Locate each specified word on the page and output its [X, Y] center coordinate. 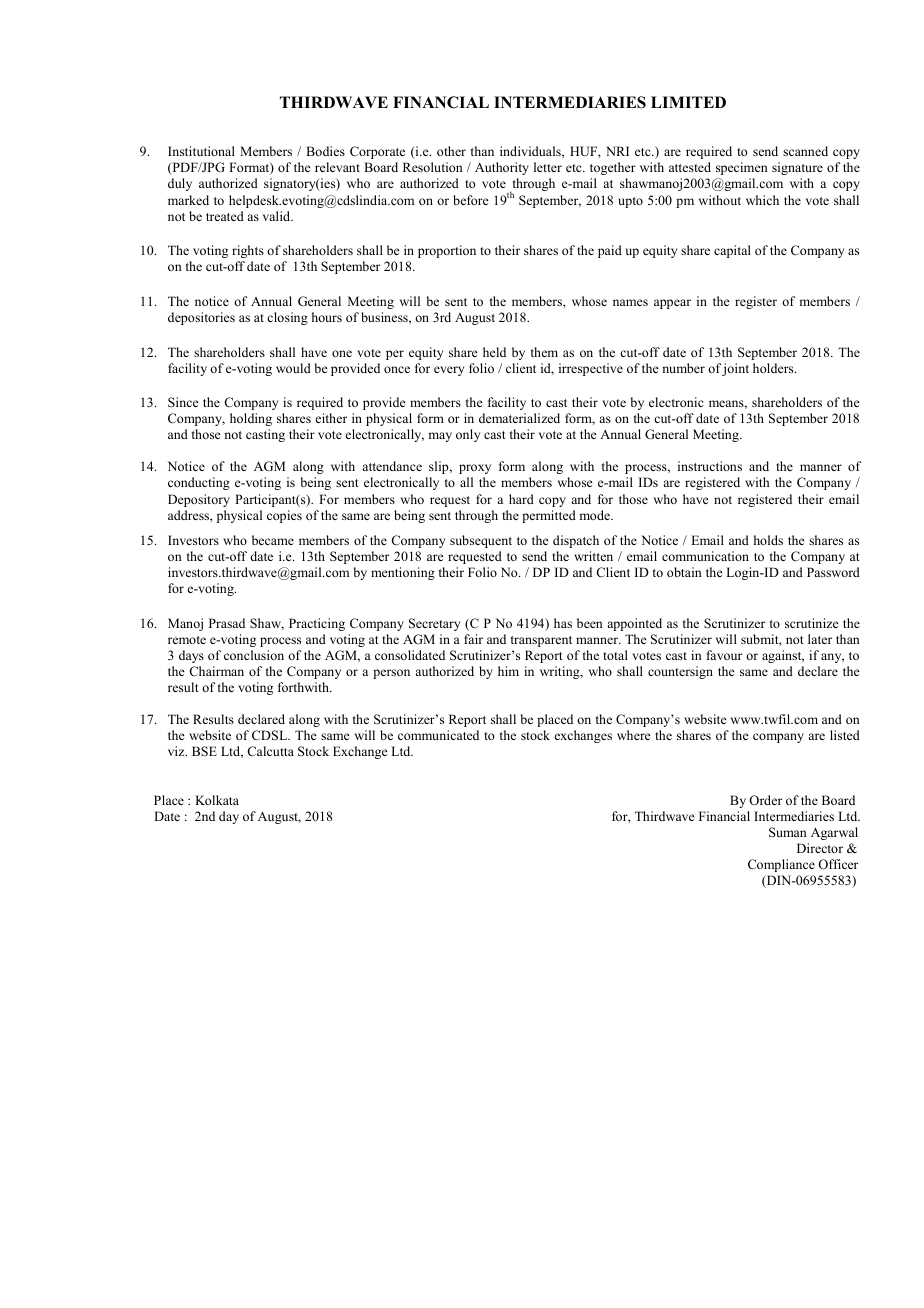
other [451, 151]
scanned [805, 151]
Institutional [201, 151]
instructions [710, 466]
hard [521, 499]
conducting [199, 483]
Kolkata [217, 800]
